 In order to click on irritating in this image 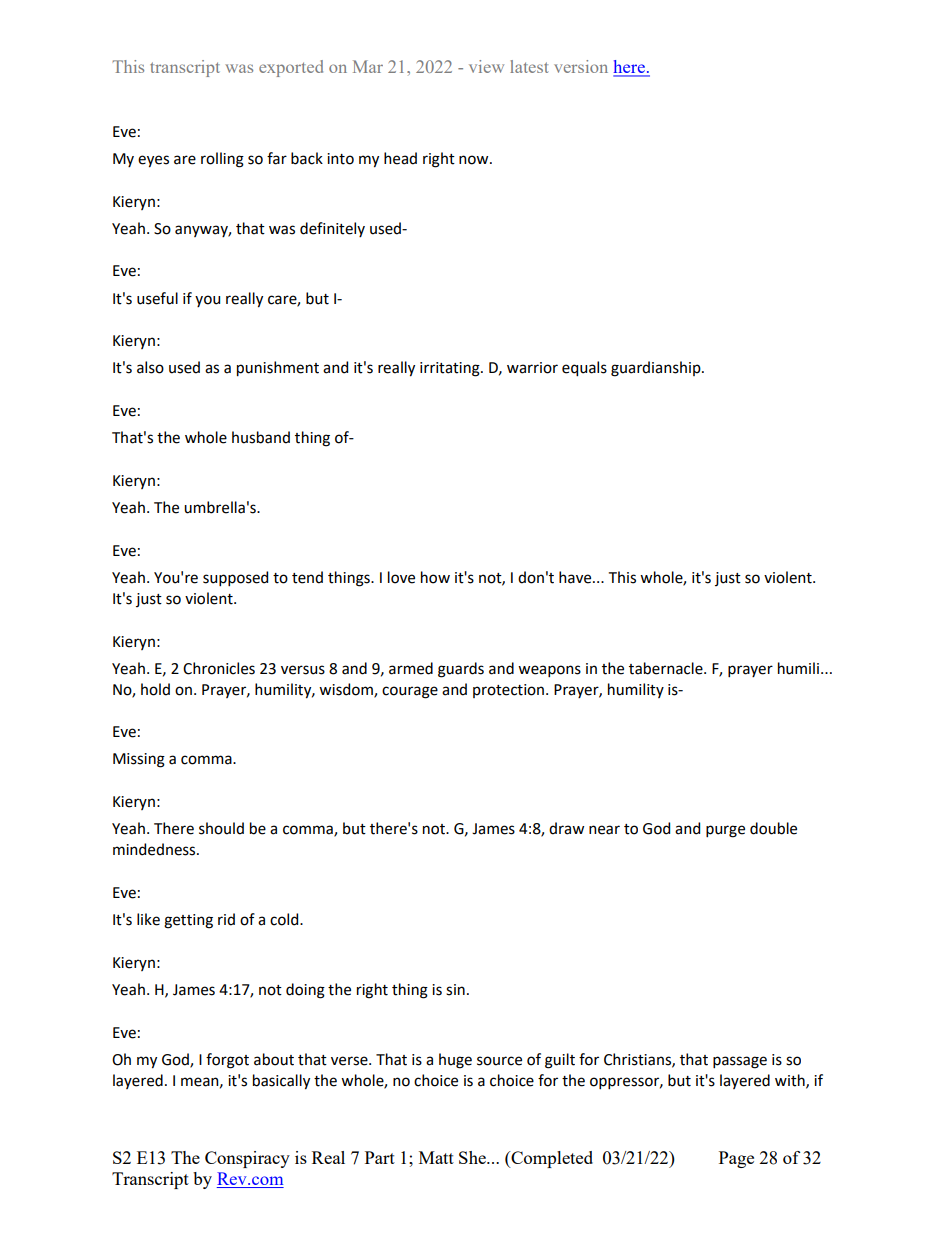, I will do `click(451, 369)`.
